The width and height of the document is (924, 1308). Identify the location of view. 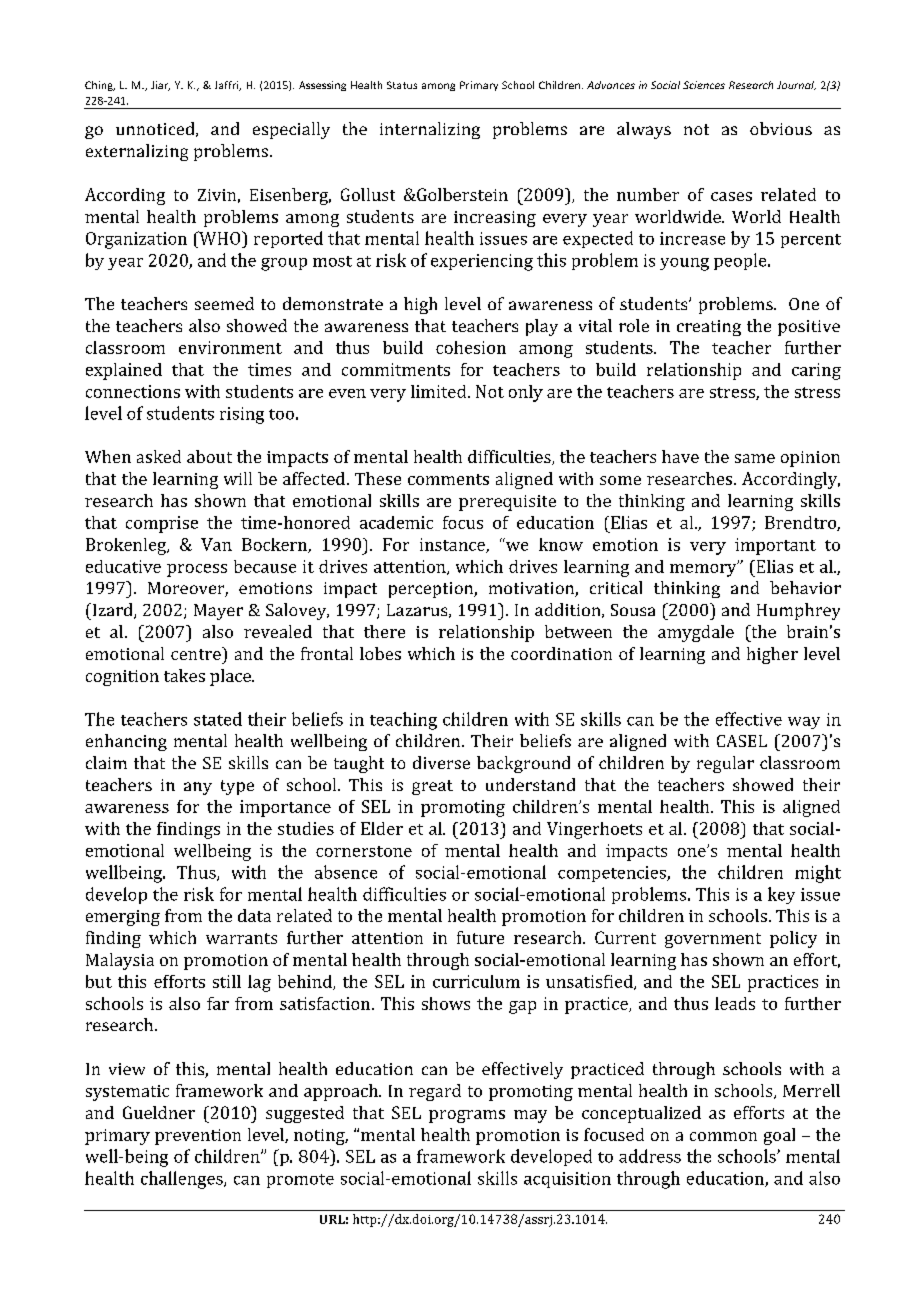
(127, 1069).
